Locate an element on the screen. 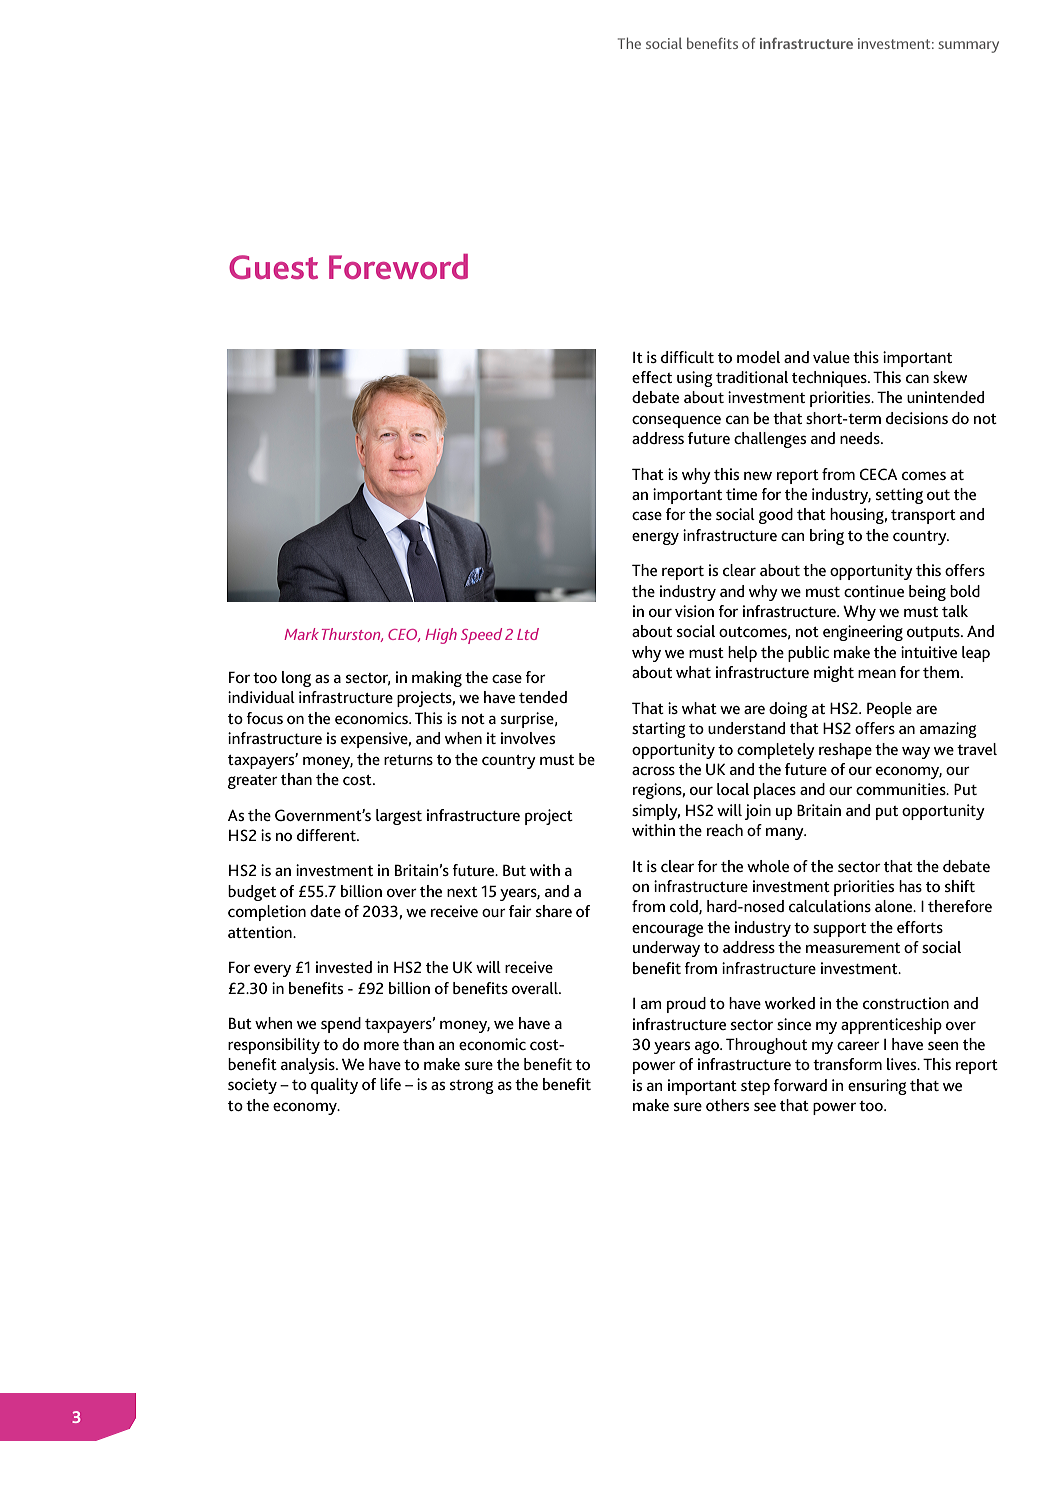 This screenshot has width=1064, height=1505. value is located at coordinates (831, 357).
